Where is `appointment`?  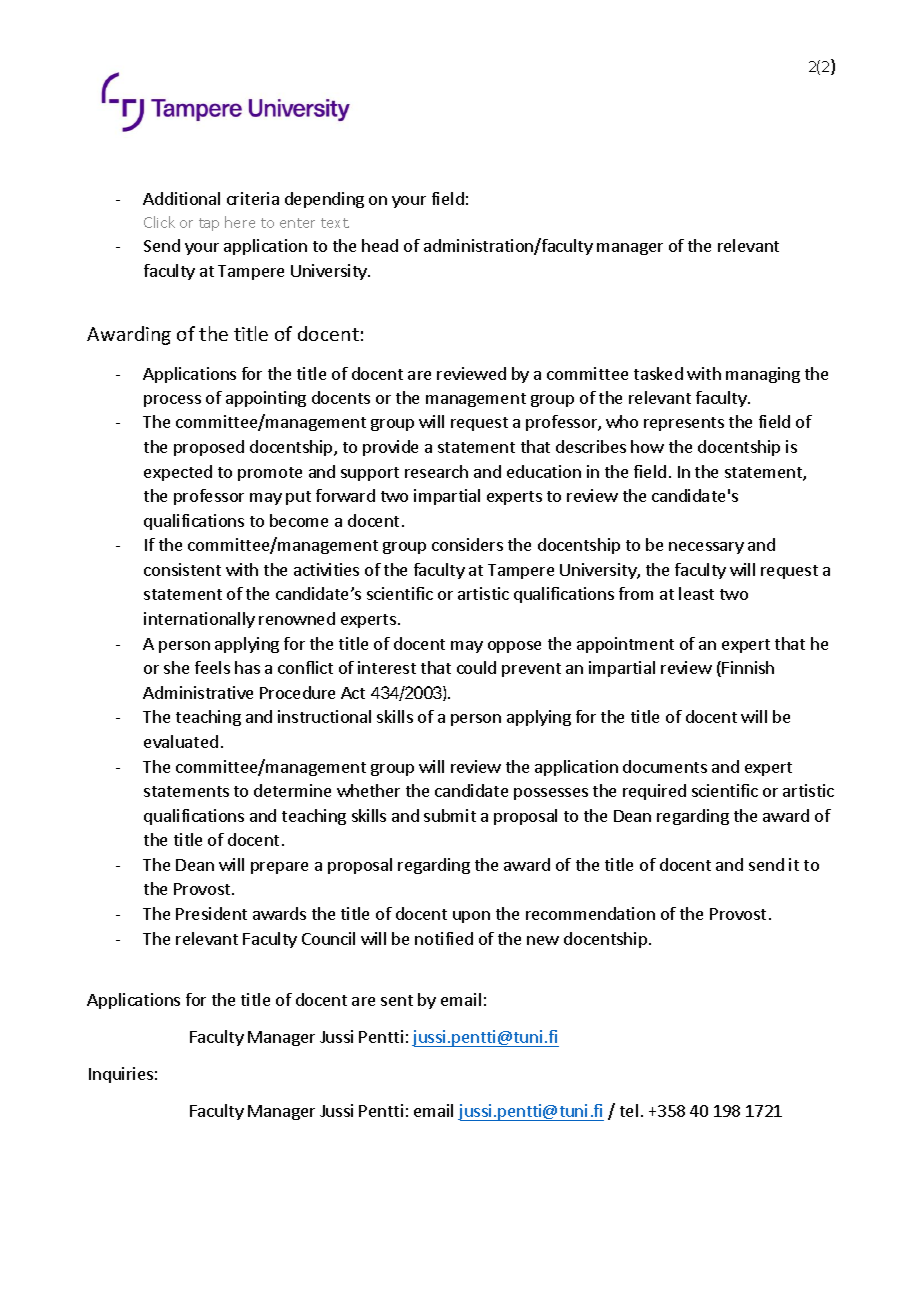
appointment is located at coordinates (625, 645).
